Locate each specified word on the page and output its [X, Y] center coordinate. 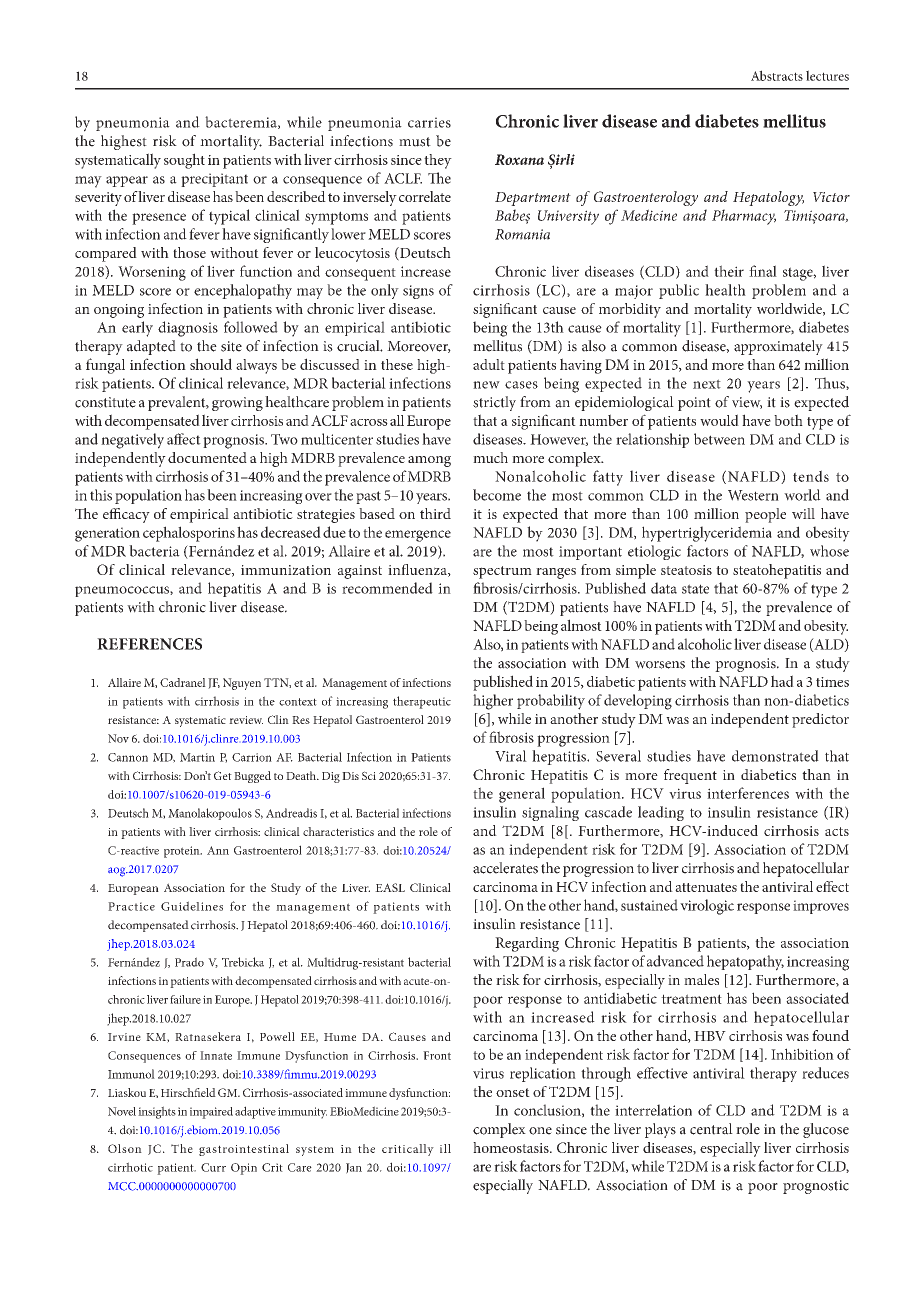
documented [207, 457]
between [719, 439]
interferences [748, 793]
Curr [213, 1167]
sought [184, 161]
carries [429, 122]
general [522, 795]
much [490, 457]
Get [223, 775]
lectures [827, 75]
